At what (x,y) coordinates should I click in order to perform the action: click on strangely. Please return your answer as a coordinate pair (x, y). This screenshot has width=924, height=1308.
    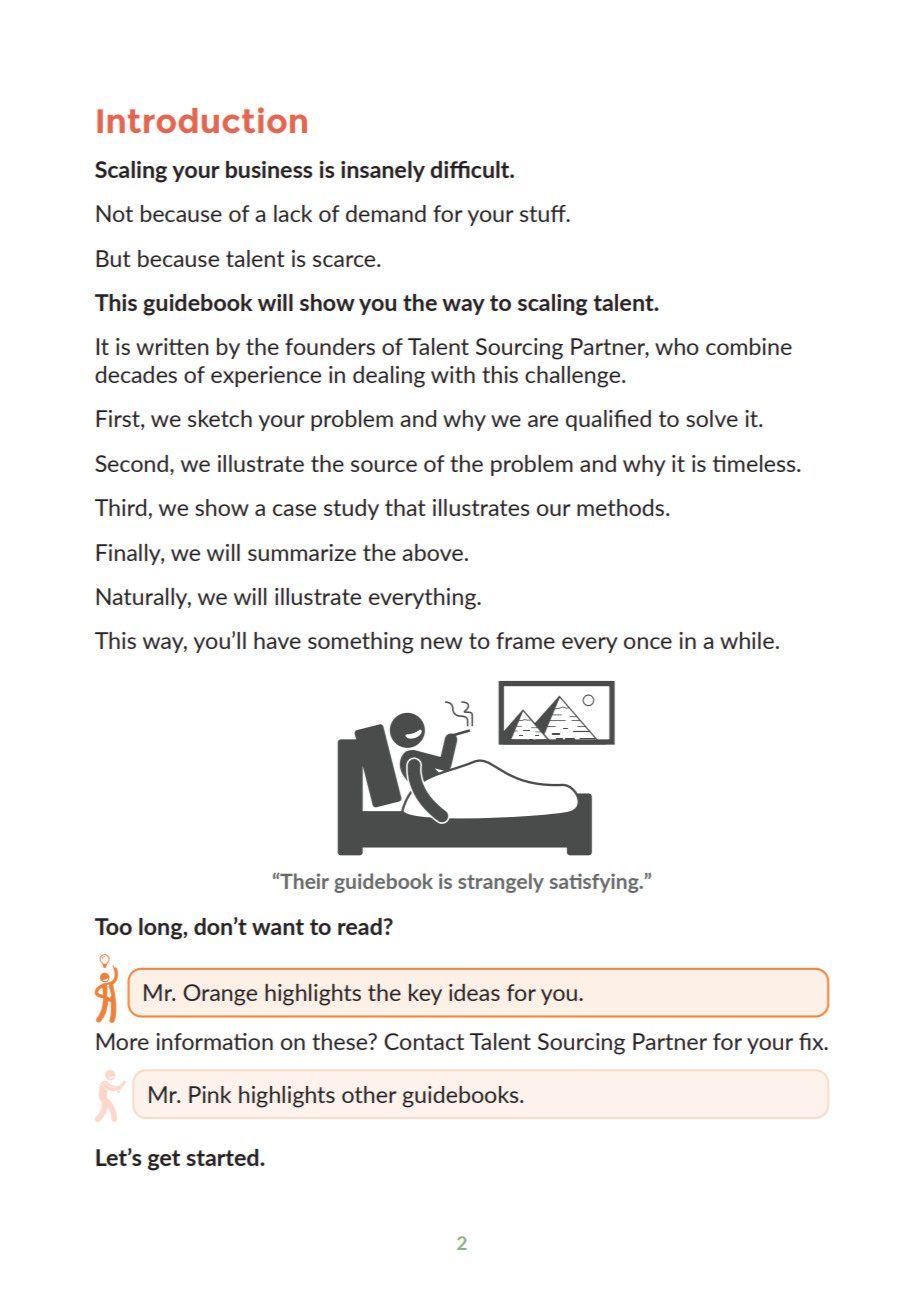
    Looking at the image, I should click on (501, 883).
